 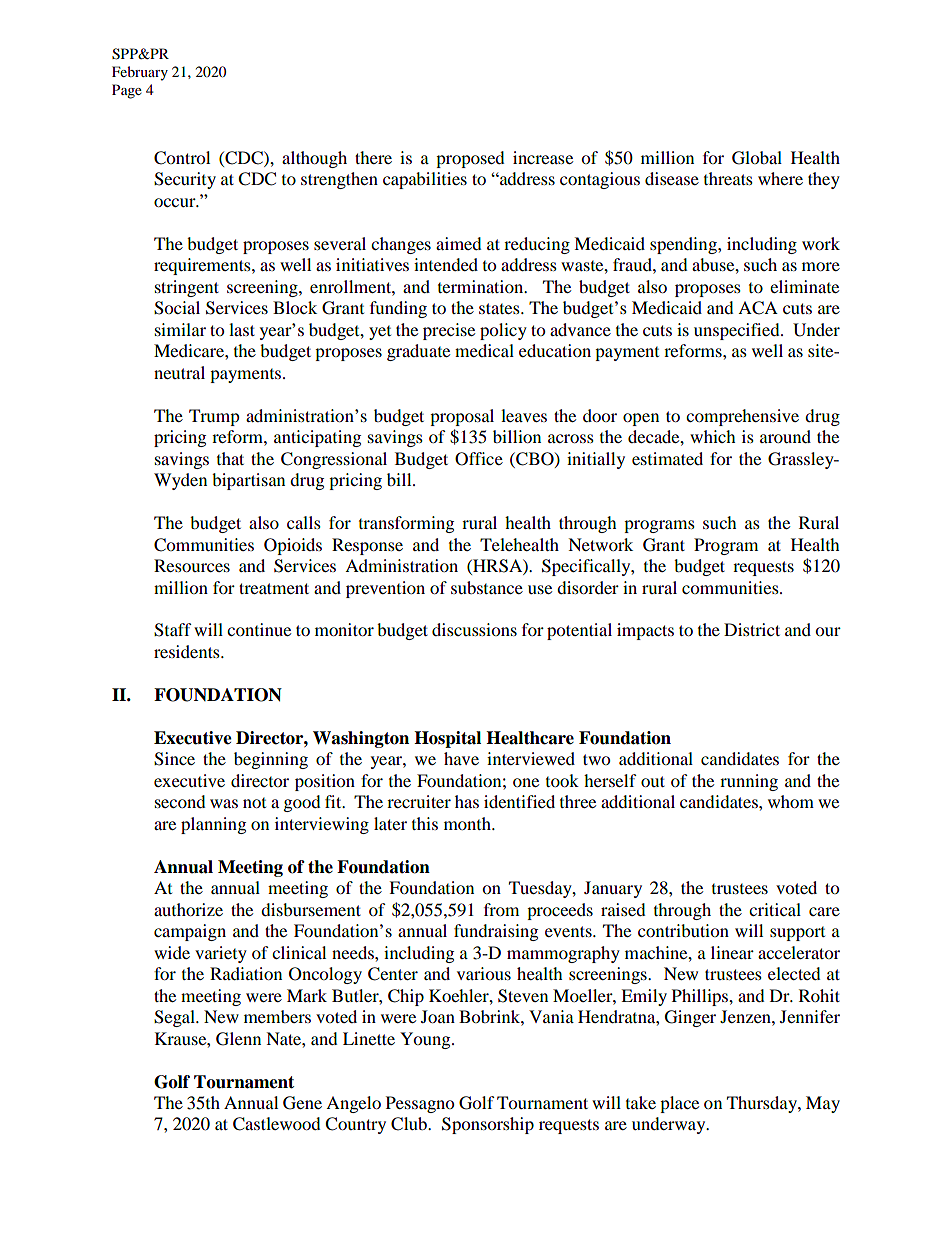 I want to click on have, so click(x=461, y=758).
